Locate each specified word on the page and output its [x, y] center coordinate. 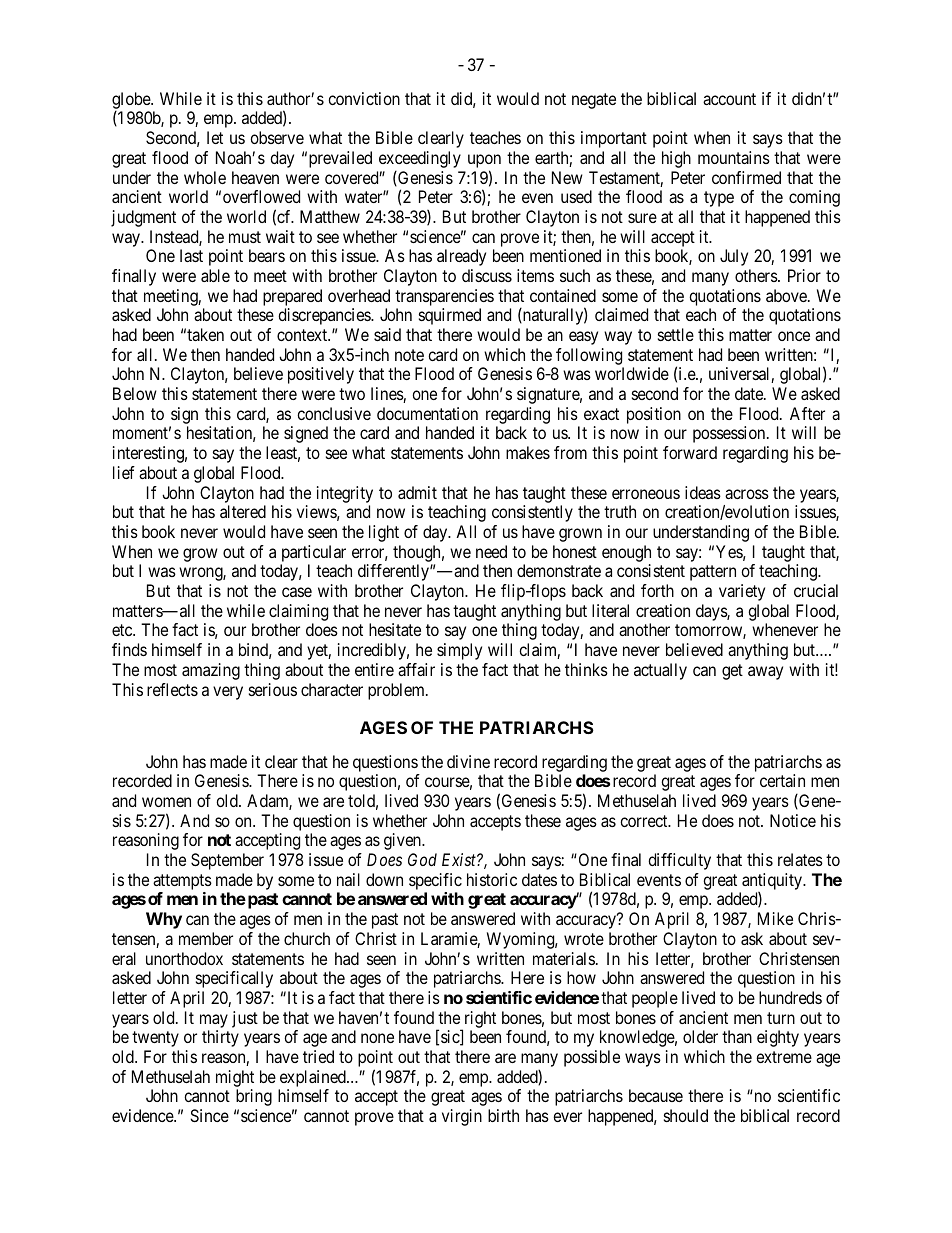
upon [484, 162]
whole [205, 177]
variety [742, 592]
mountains [734, 157]
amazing [211, 671]
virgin [462, 1117]
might [235, 1078]
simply [459, 651]
